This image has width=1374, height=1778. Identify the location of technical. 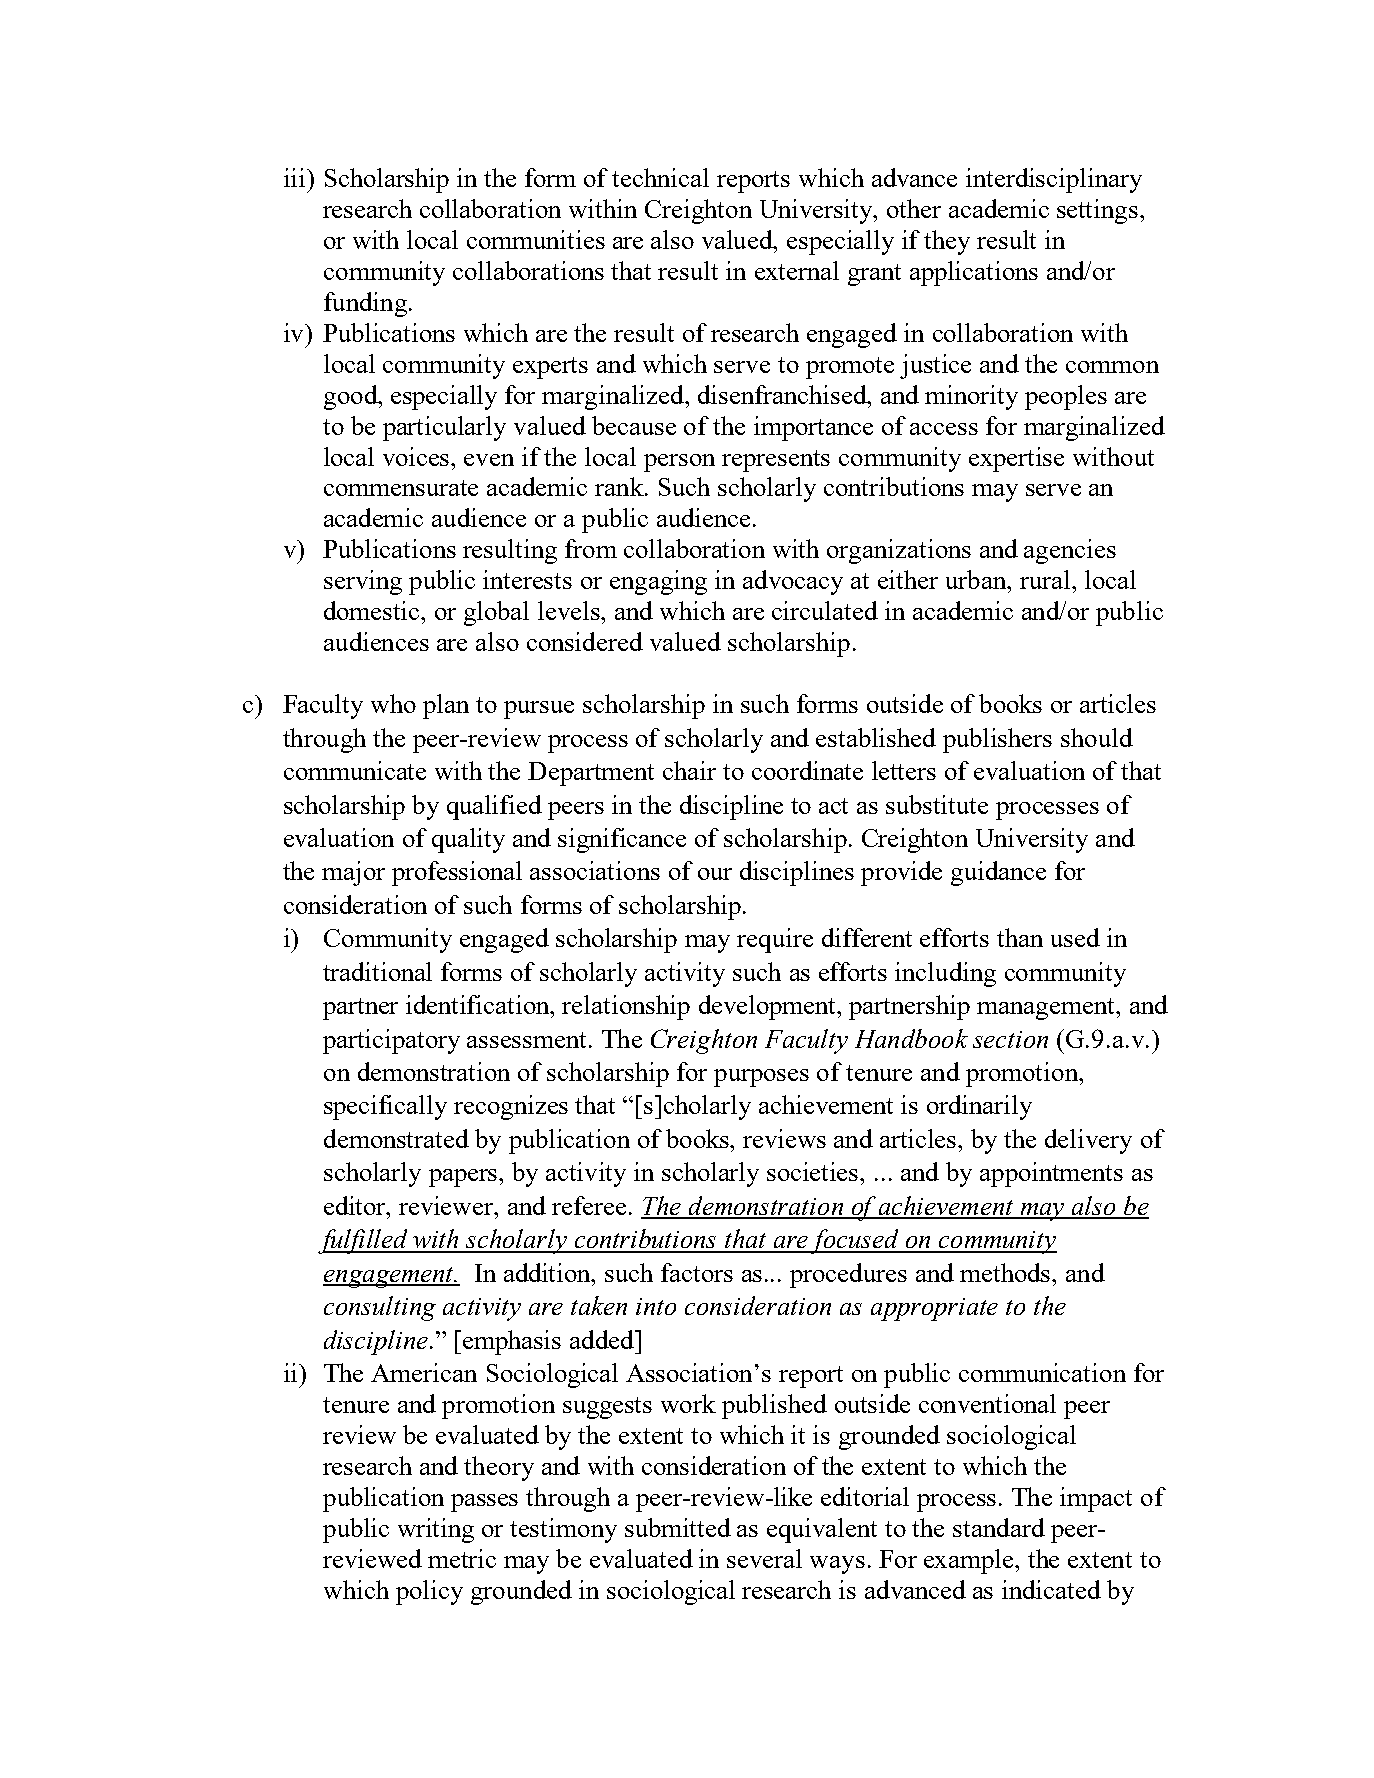
(660, 177).
